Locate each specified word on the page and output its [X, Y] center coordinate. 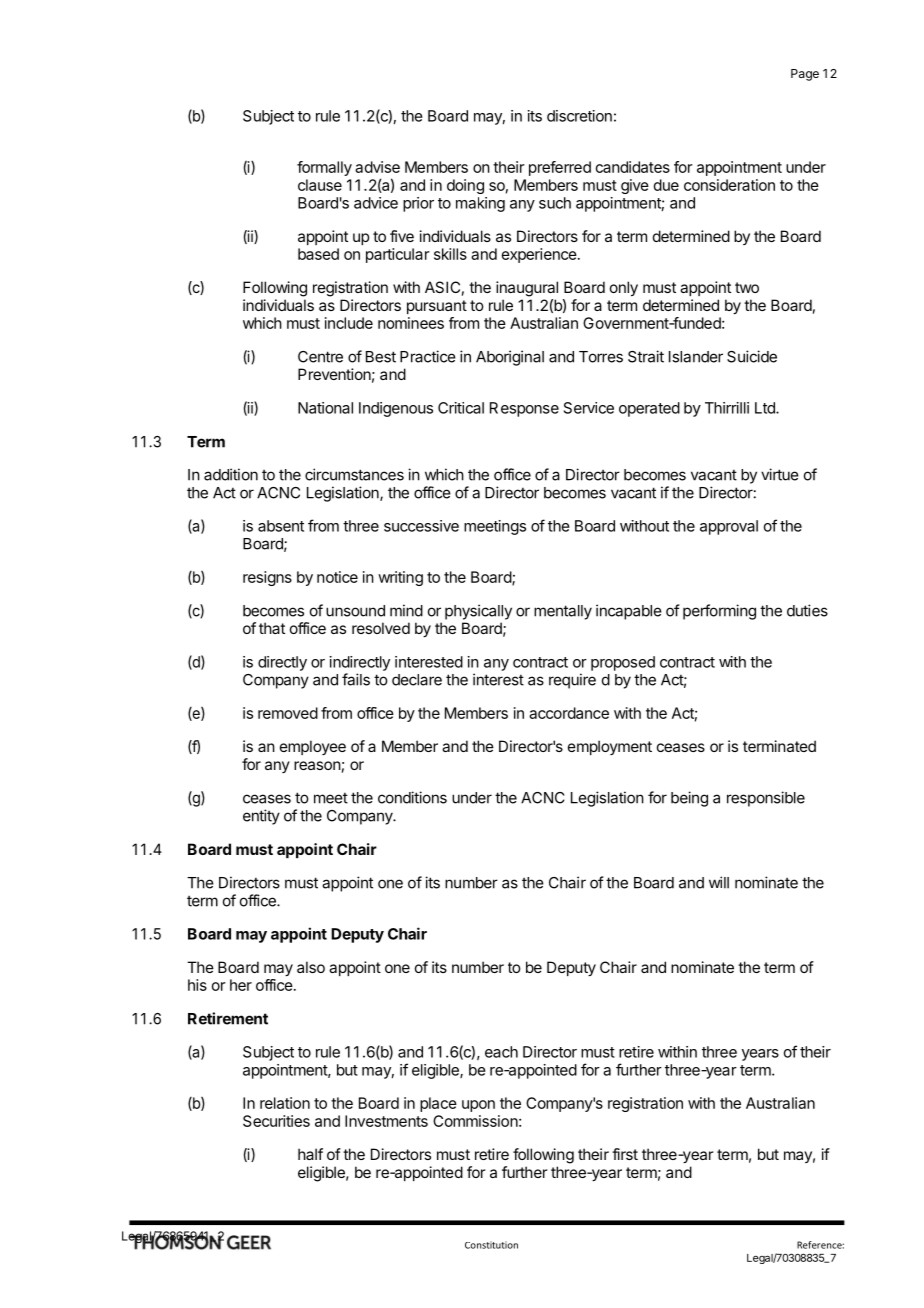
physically [478, 612]
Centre [320, 357]
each [501, 1052]
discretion [579, 116]
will [719, 882]
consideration [729, 185]
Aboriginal [510, 358]
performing [719, 612]
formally [324, 168]
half [310, 1154]
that [272, 628]
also [311, 967]
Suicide [752, 356]
